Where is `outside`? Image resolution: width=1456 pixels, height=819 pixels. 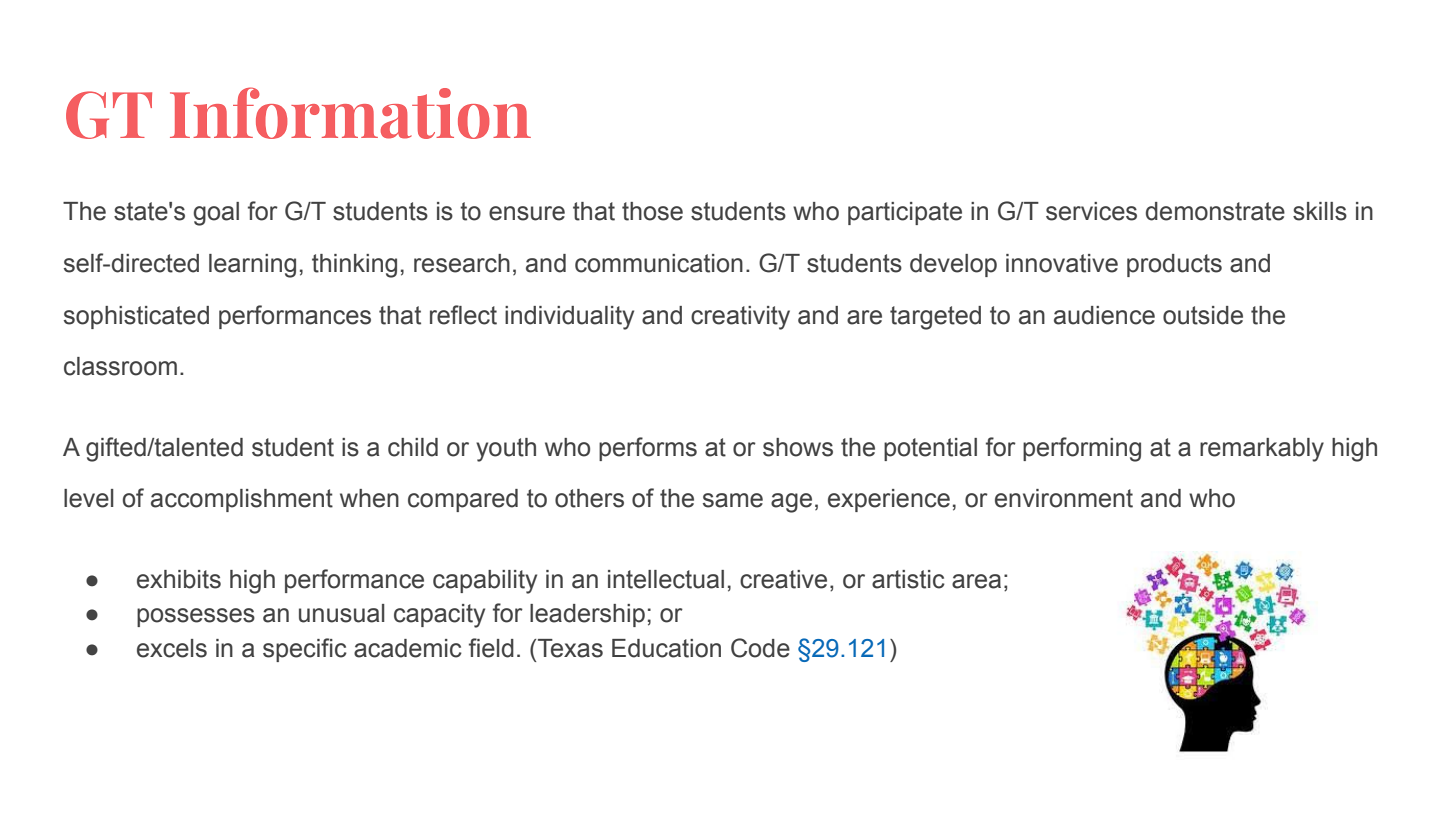
outside is located at coordinates (1203, 315).
